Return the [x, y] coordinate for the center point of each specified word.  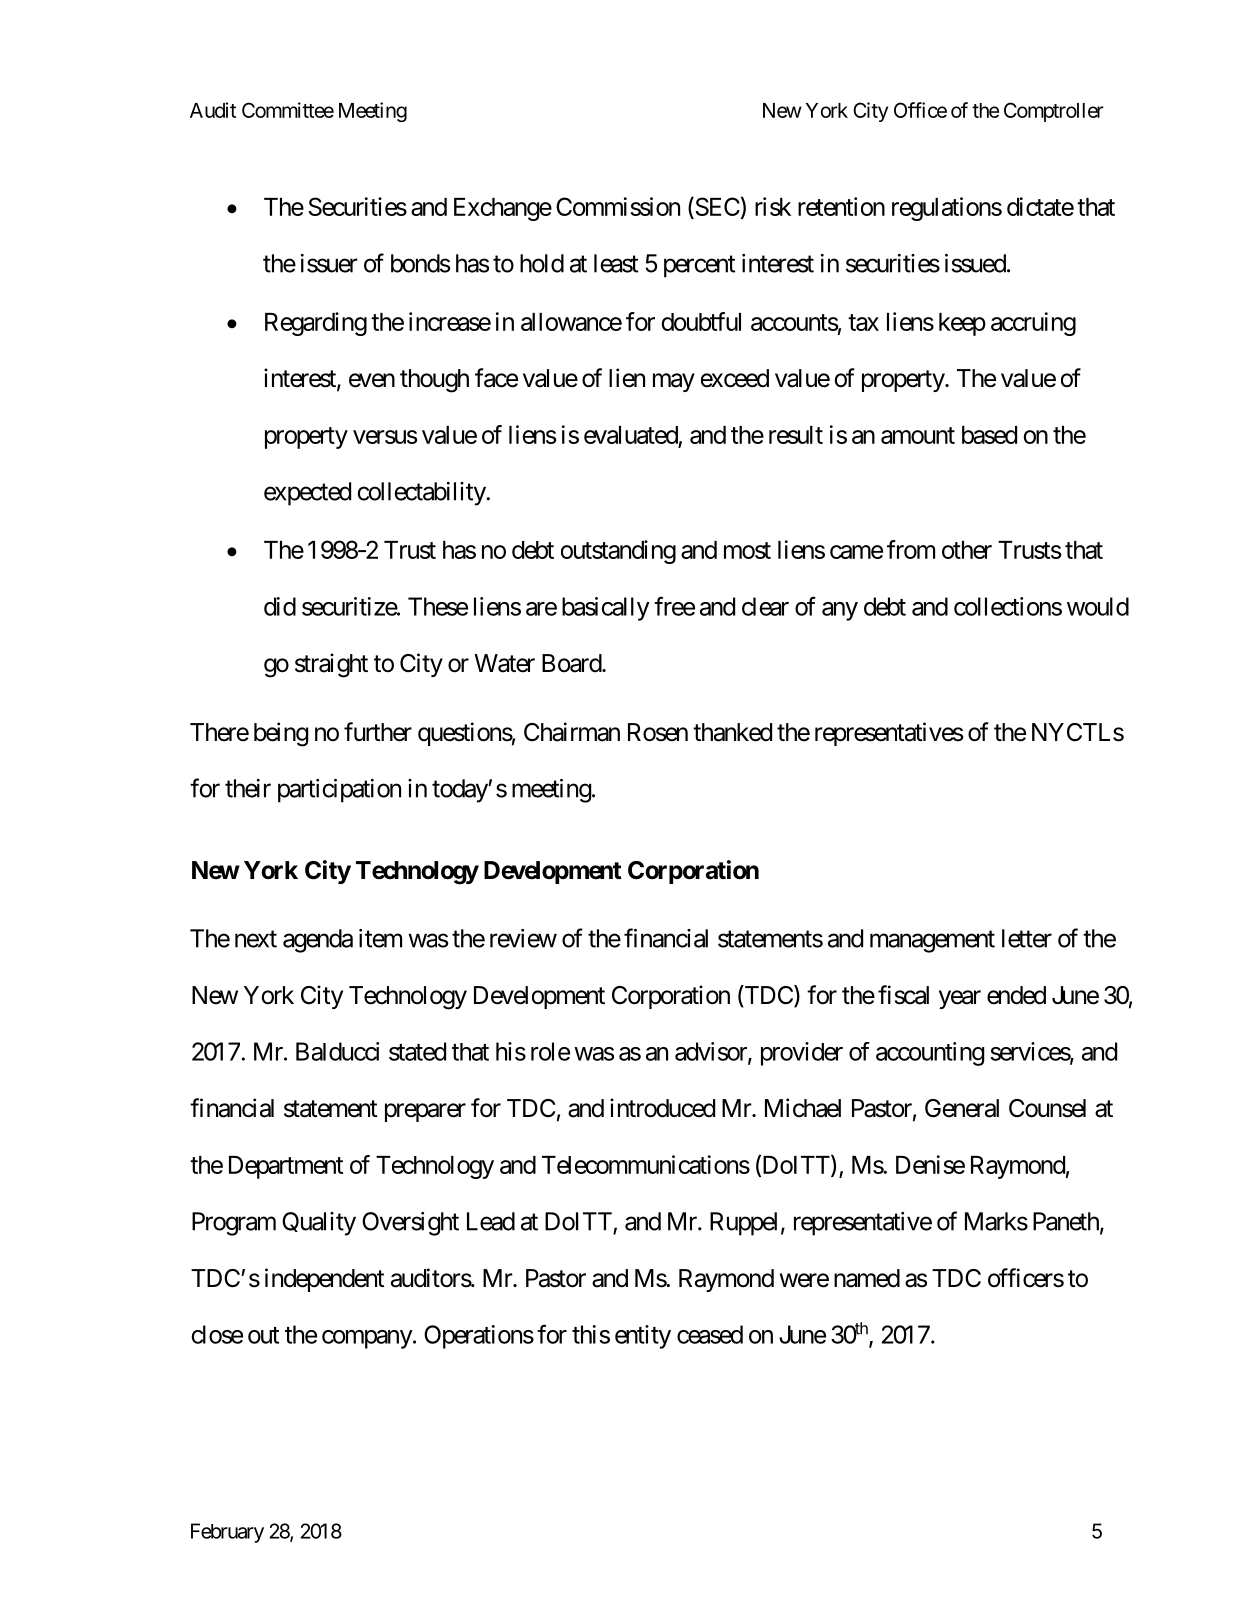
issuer [329, 263]
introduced [662, 1108]
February [227, 1533]
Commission [618, 206]
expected [307, 494]
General [962, 1108]
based [989, 435]
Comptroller [1054, 112]
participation [339, 791]
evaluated [631, 435]
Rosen [658, 732]
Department [286, 1167]
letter [1027, 938]
